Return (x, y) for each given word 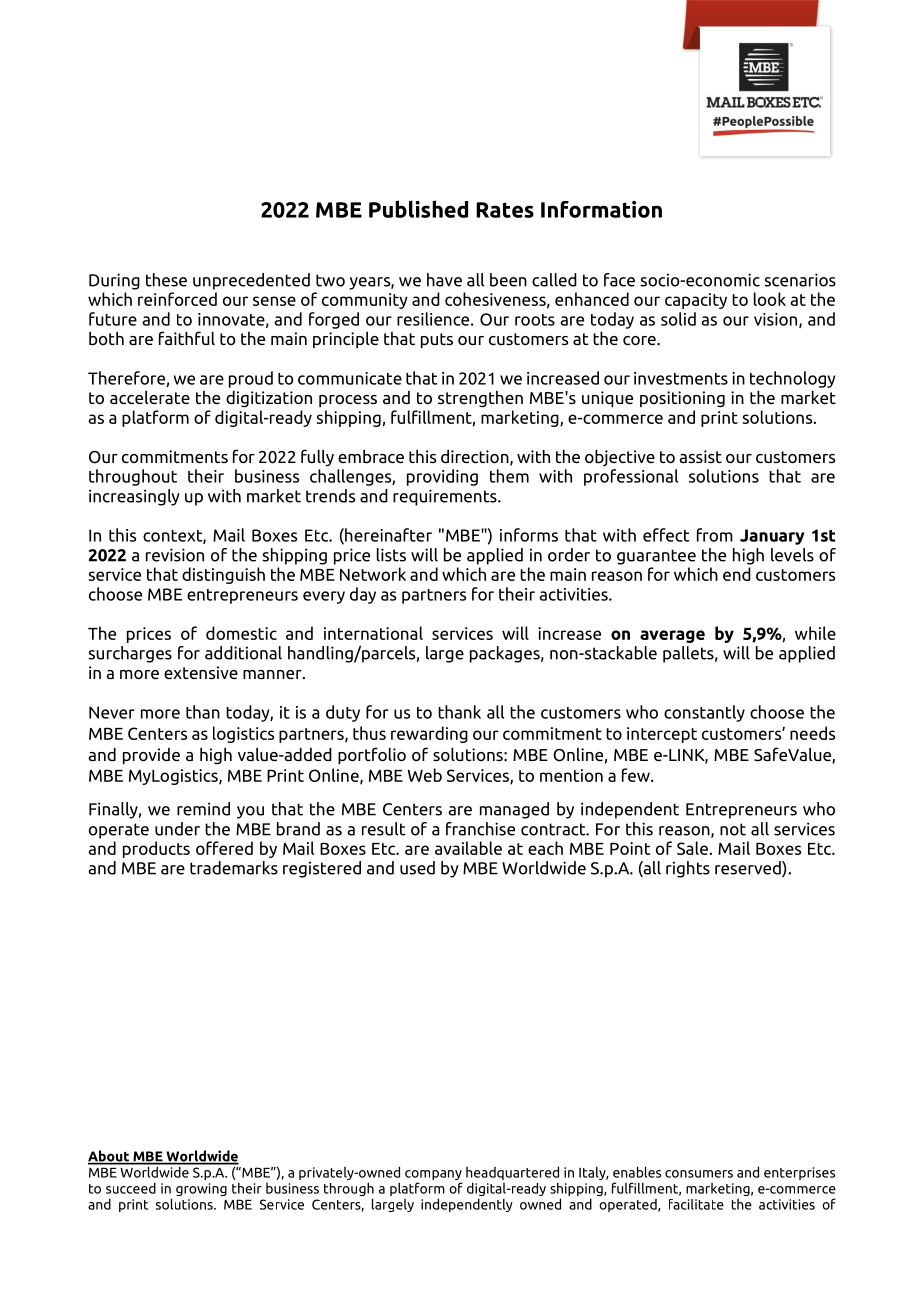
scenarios (800, 280)
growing (201, 1189)
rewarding (429, 734)
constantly (704, 713)
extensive (201, 672)
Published (418, 209)
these (166, 280)
